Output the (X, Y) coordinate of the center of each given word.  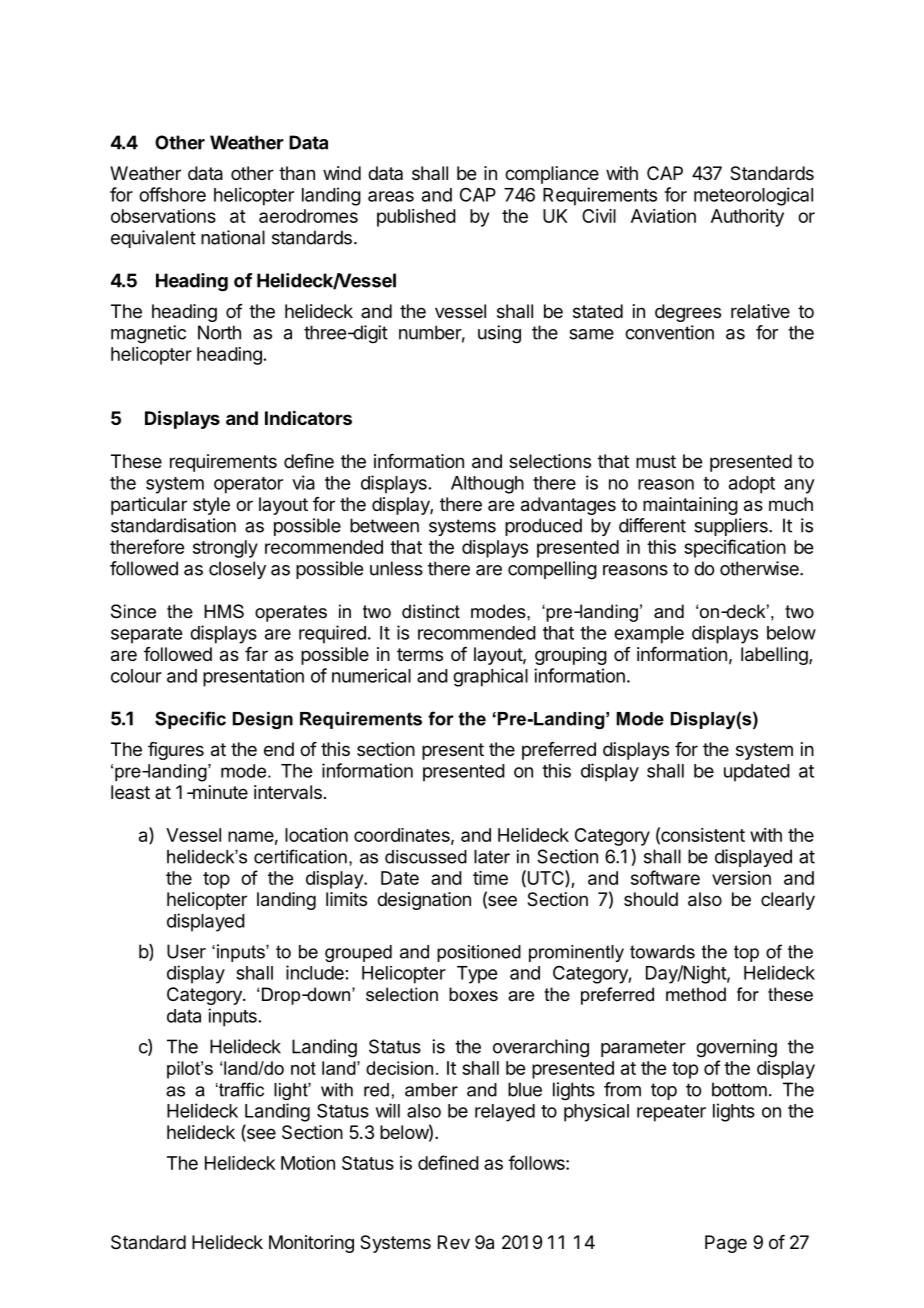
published (416, 218)
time (490, 878)
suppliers (732, 527)
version (741, 878)
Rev (454, 1242)
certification (300, 856)
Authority (747, 218)
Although (487, 485)
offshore (172, 194)
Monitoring (311, 1244)
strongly (225, 549)
